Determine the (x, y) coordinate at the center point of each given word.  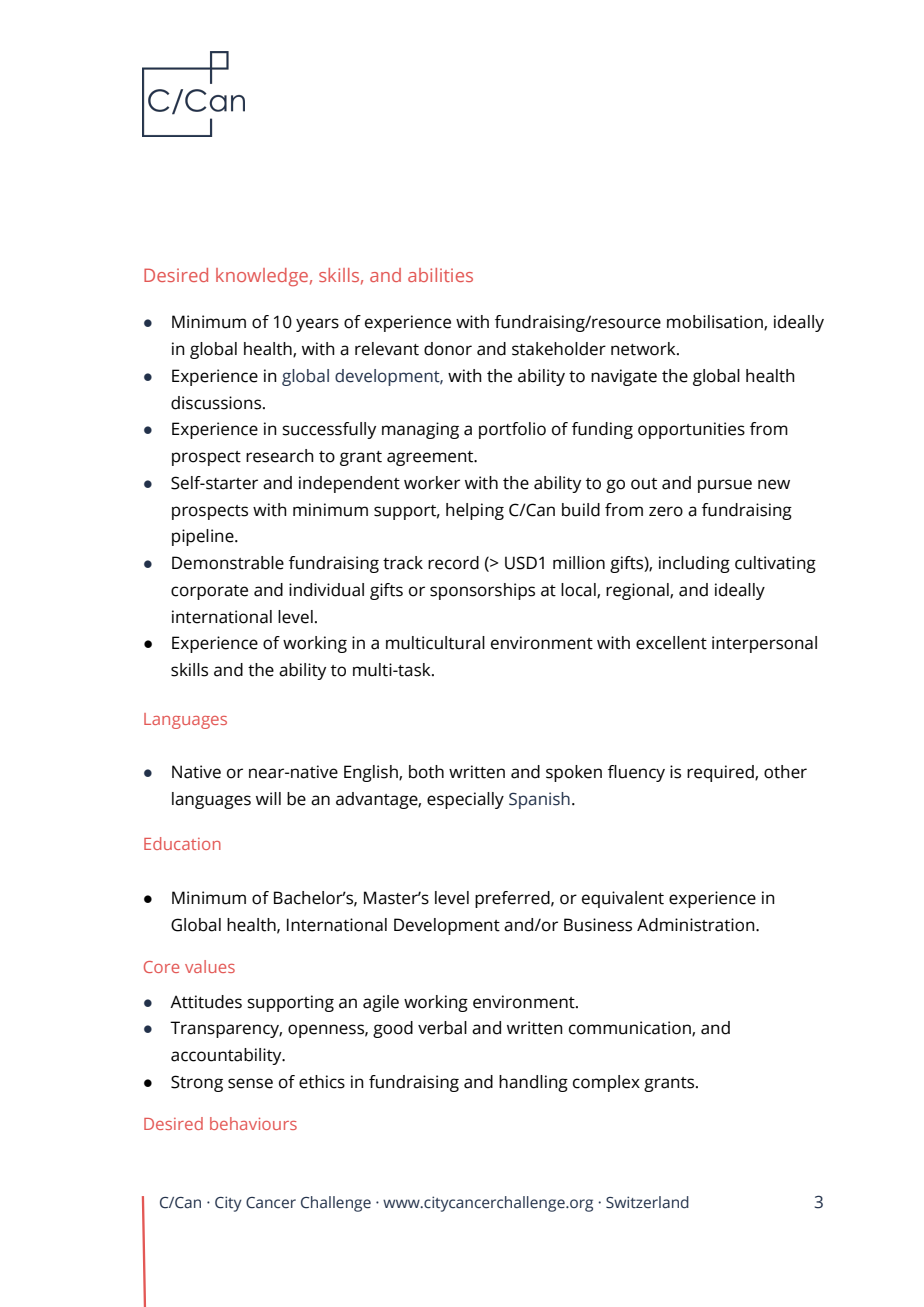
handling (533, 1083)
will (268, 798)
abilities (440, 275)
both (426, 772)
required (721, 773)
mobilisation (716, 322)
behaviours (253, 1123)
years (317, 325)
